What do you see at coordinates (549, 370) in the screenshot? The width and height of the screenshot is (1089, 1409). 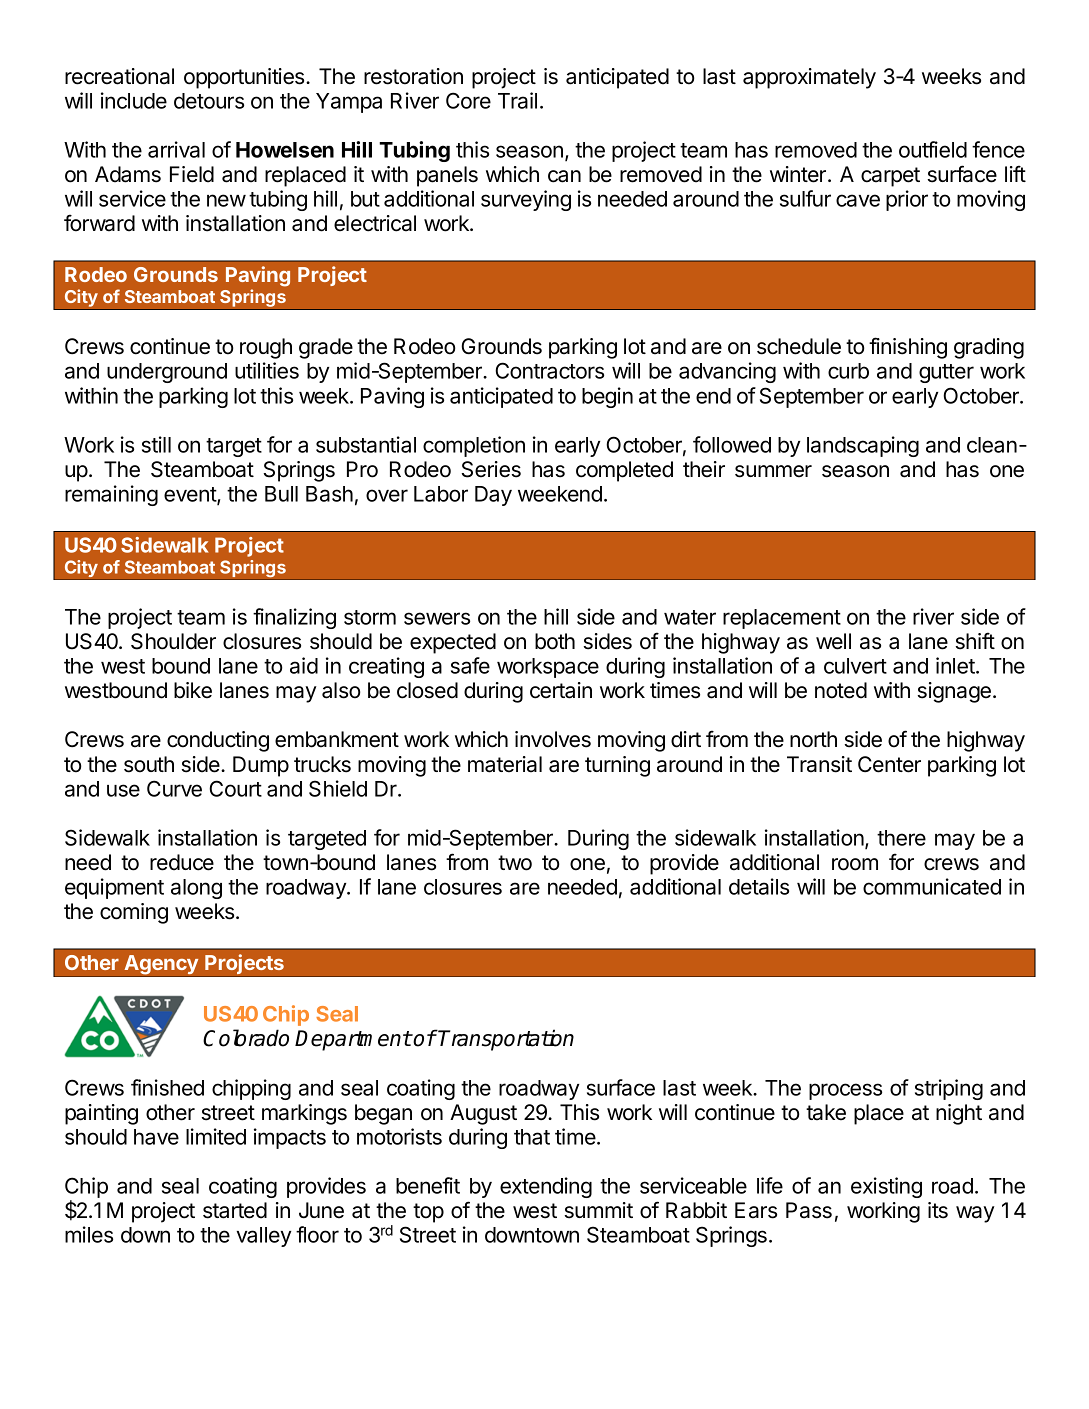 I see `Contractors` at bounding box center [549, 370].
